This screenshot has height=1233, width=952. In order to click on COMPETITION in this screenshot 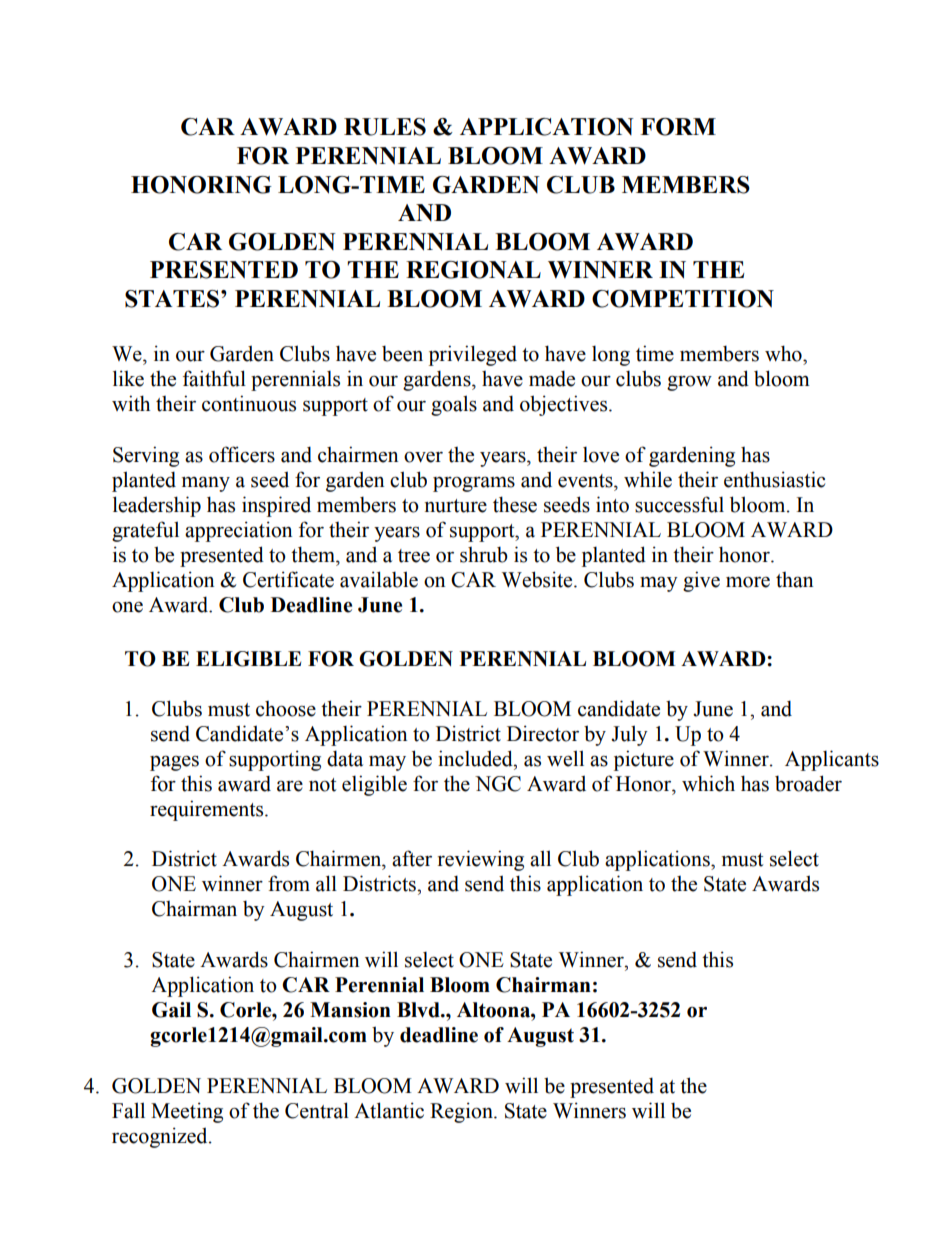, I will do `click(683, 299)`.
